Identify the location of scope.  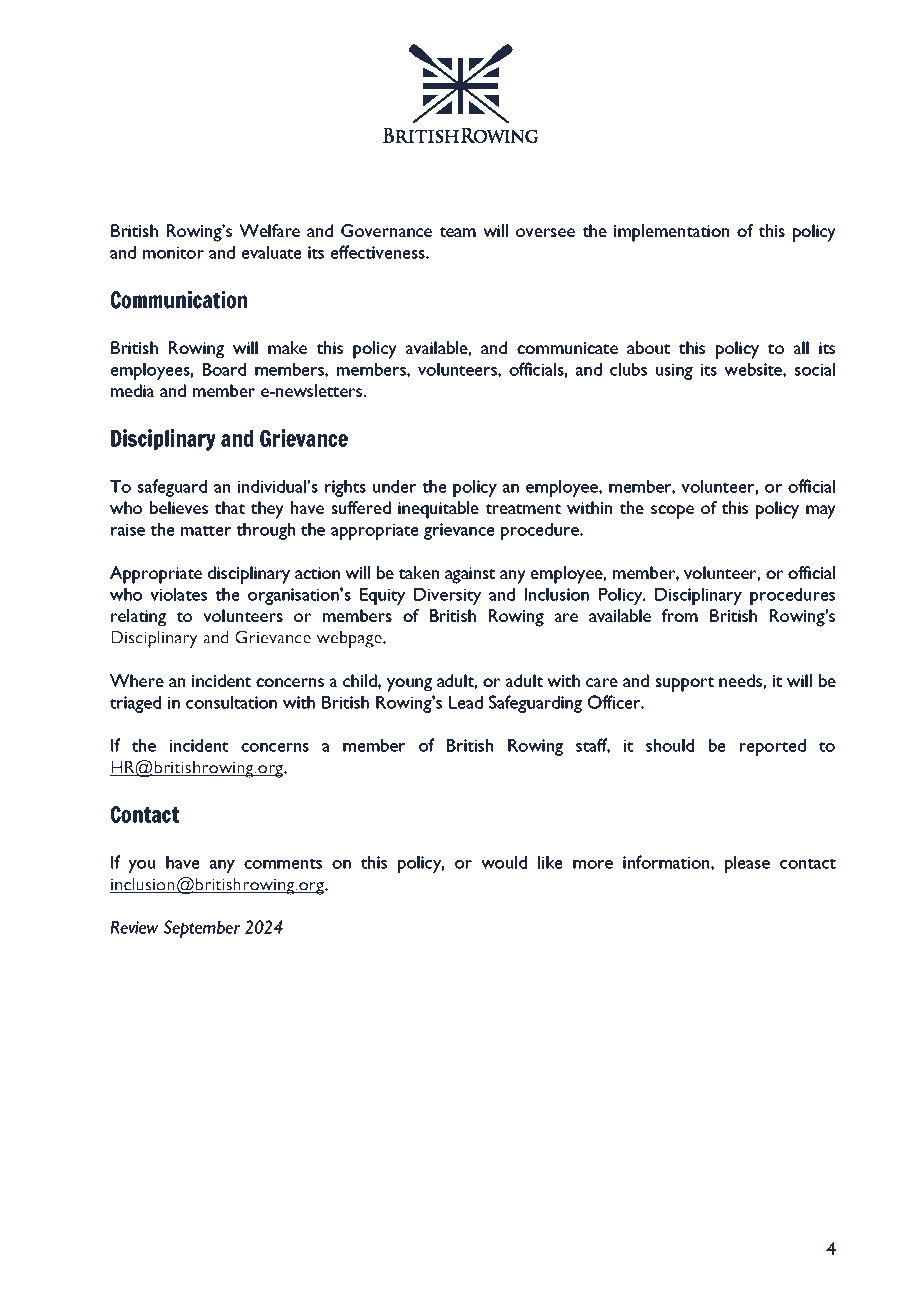
(672, 512).
